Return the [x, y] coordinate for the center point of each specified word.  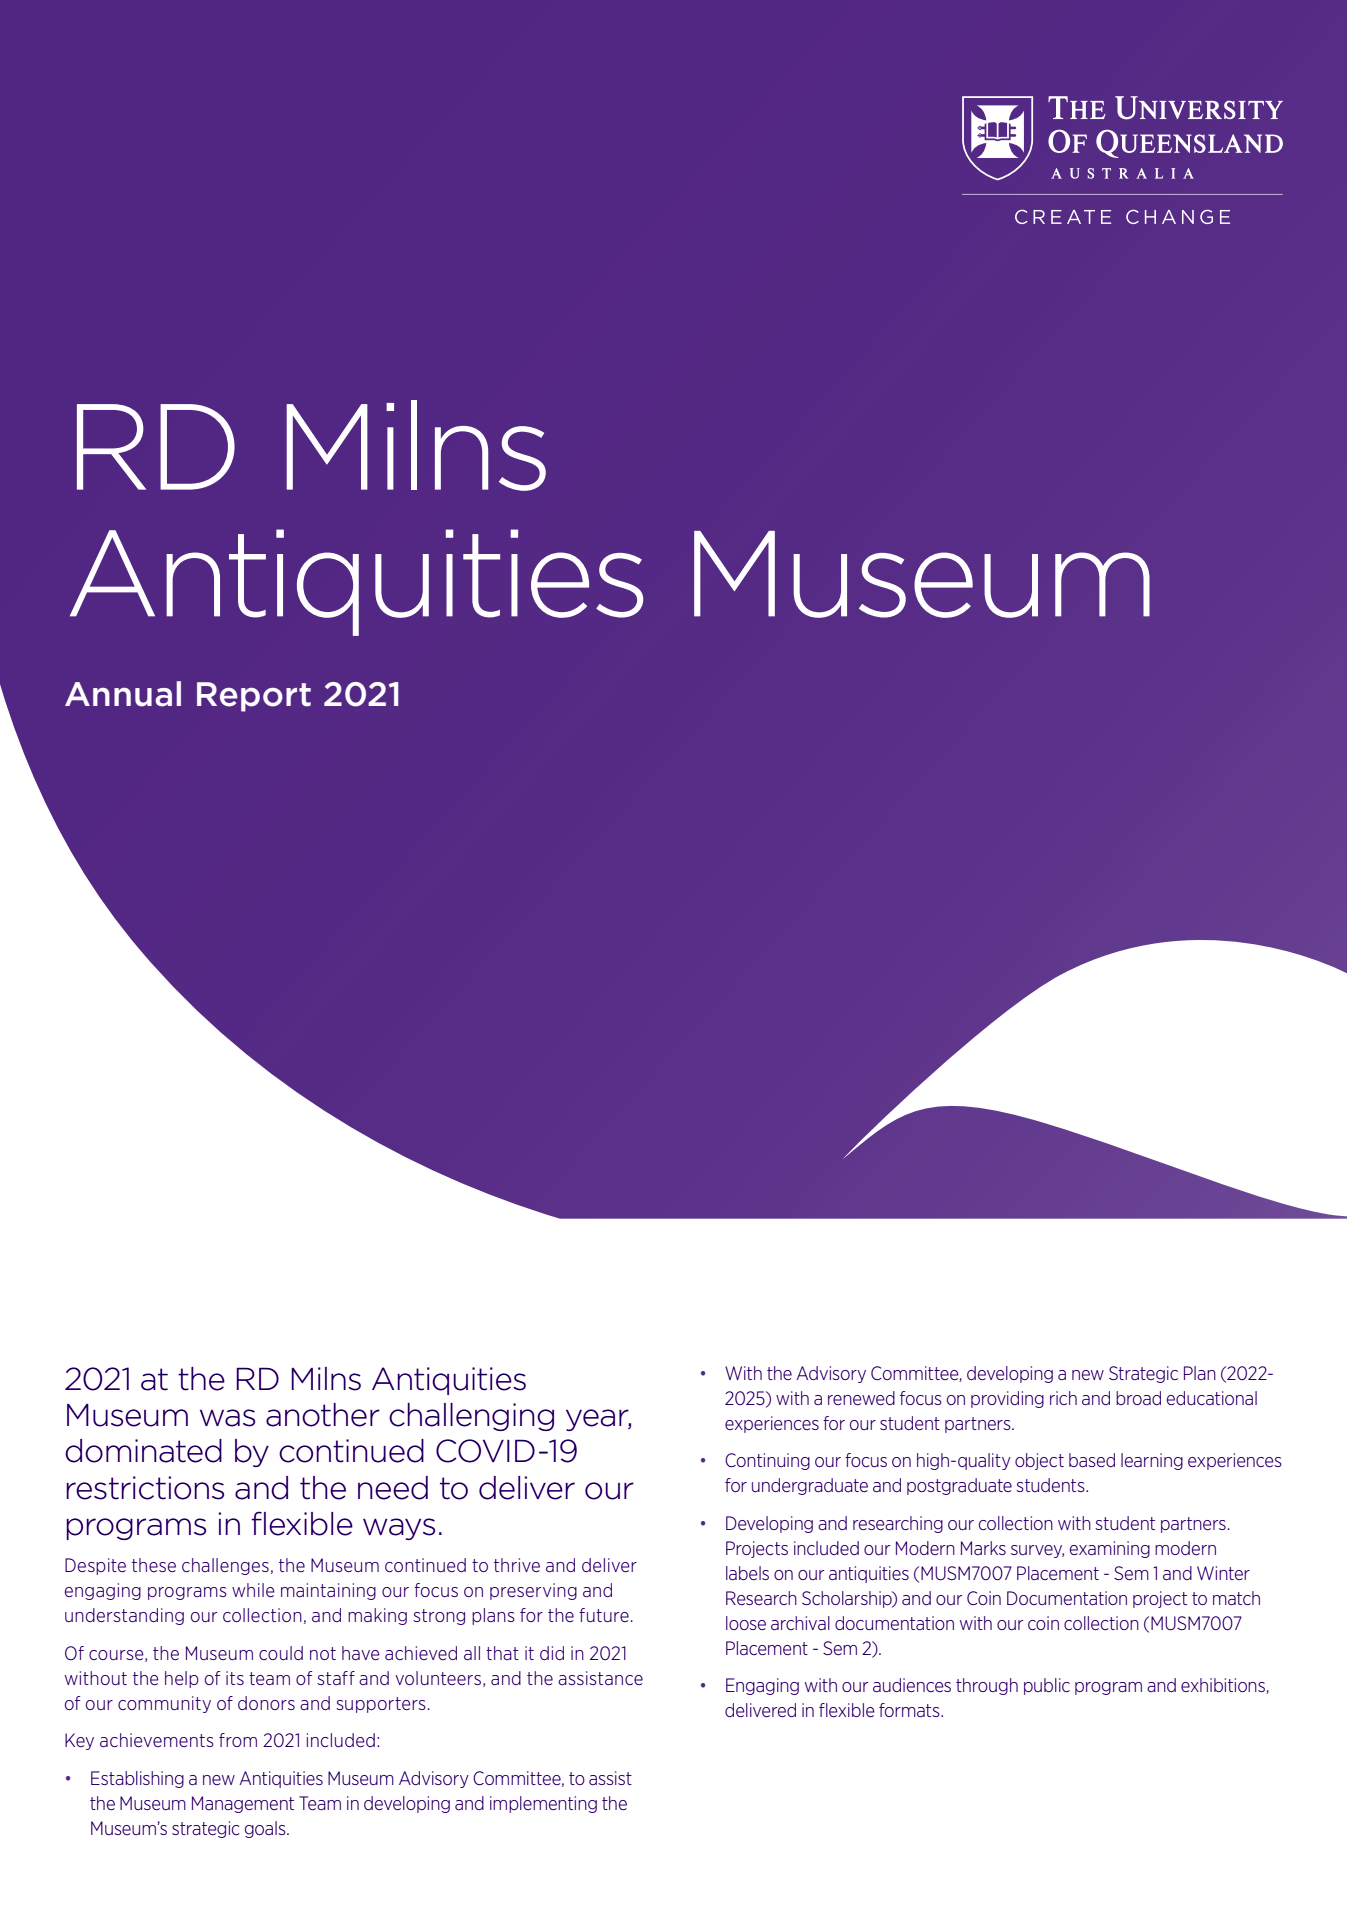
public [1047, 1686]
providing [1007, 1399]
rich [1063, 1398]
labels [747, 1573]
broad [1138, 1398]
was [227, 1418]
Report [254, 697]
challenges [225, 1566]
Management [243, 1804]
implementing [543, 1804]
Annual [123, 694]
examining [1110, 1549]
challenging [471, 1417]
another [323, 1415]
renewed [861, 1398]
